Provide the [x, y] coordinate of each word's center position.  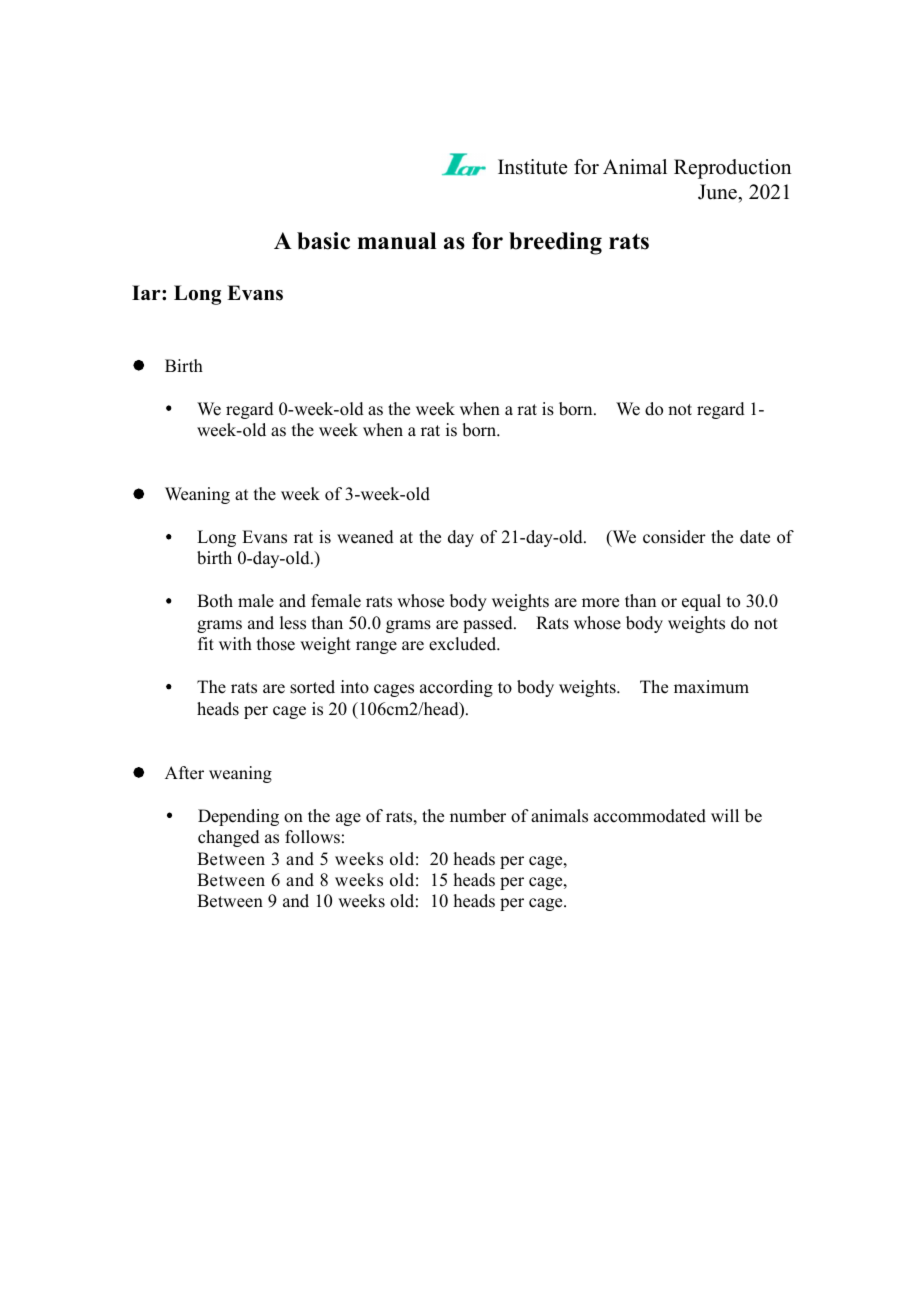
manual [397, 241]
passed [489, 624]
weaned [365, 537]
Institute [532, 167]
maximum [711, 687]
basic [323, 241]
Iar [147, 292]
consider [674, 537]
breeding [555, 243]
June [718, 192]
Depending [238, 817]
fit [206, 643]
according [456, 688]
